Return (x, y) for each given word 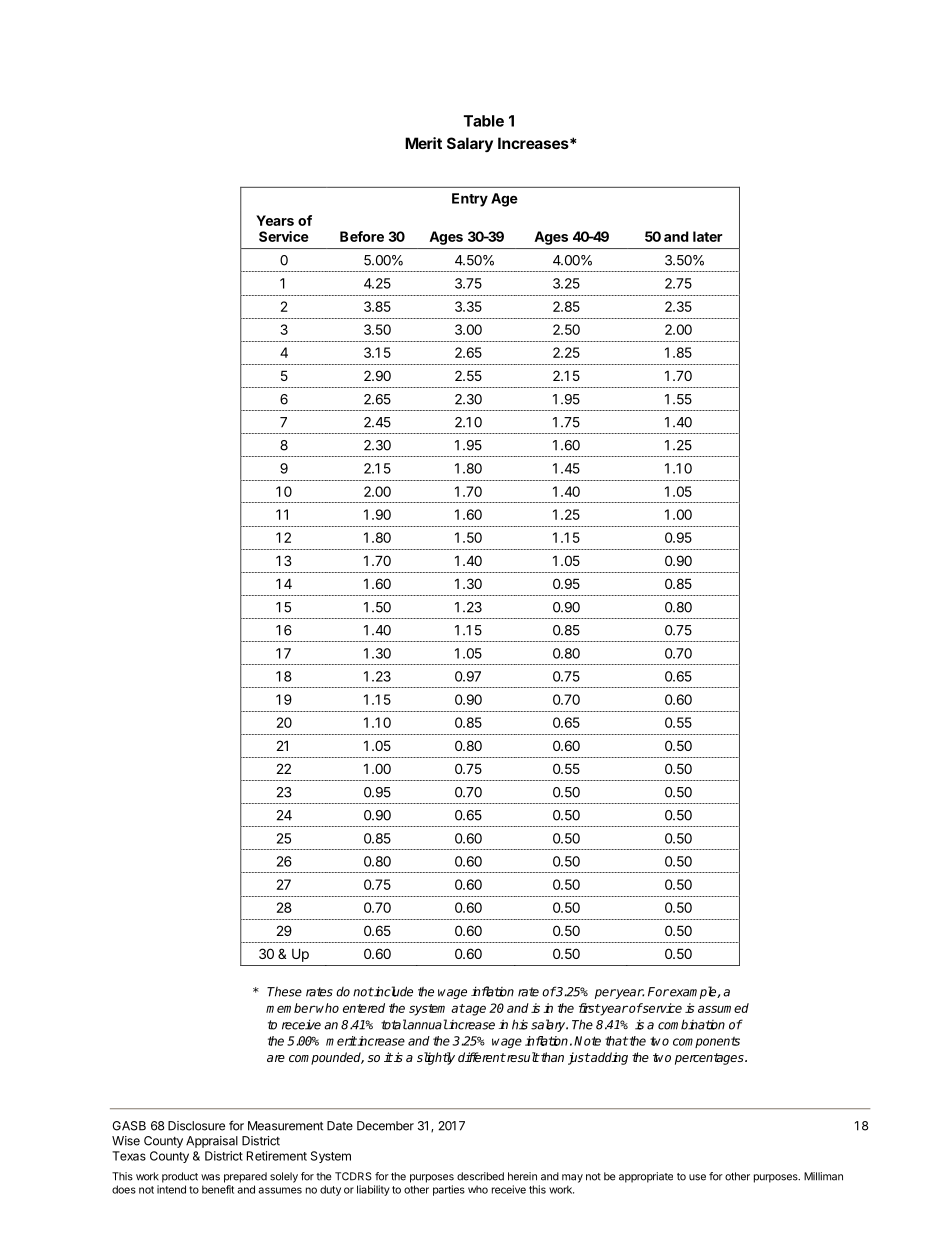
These (284, 992)
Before (362, 236)
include (393, 991)
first (589, 1008)
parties (449, 1190)
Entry (470, 200)
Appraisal (212, 1142)
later (708, 236)
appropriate (646, 1177)
